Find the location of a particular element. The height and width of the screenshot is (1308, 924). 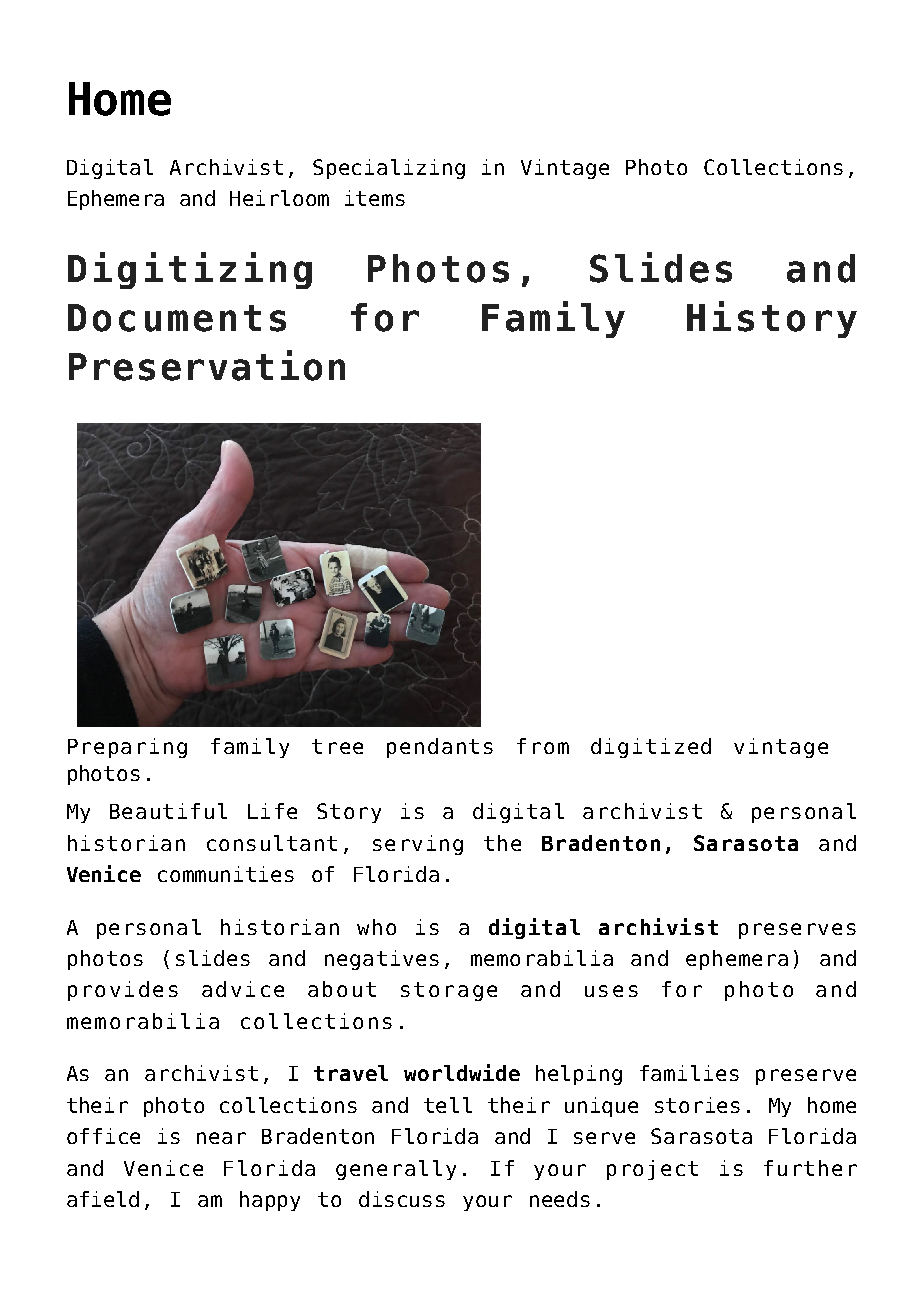

Heirloom is located at coordinates (279, 198).
